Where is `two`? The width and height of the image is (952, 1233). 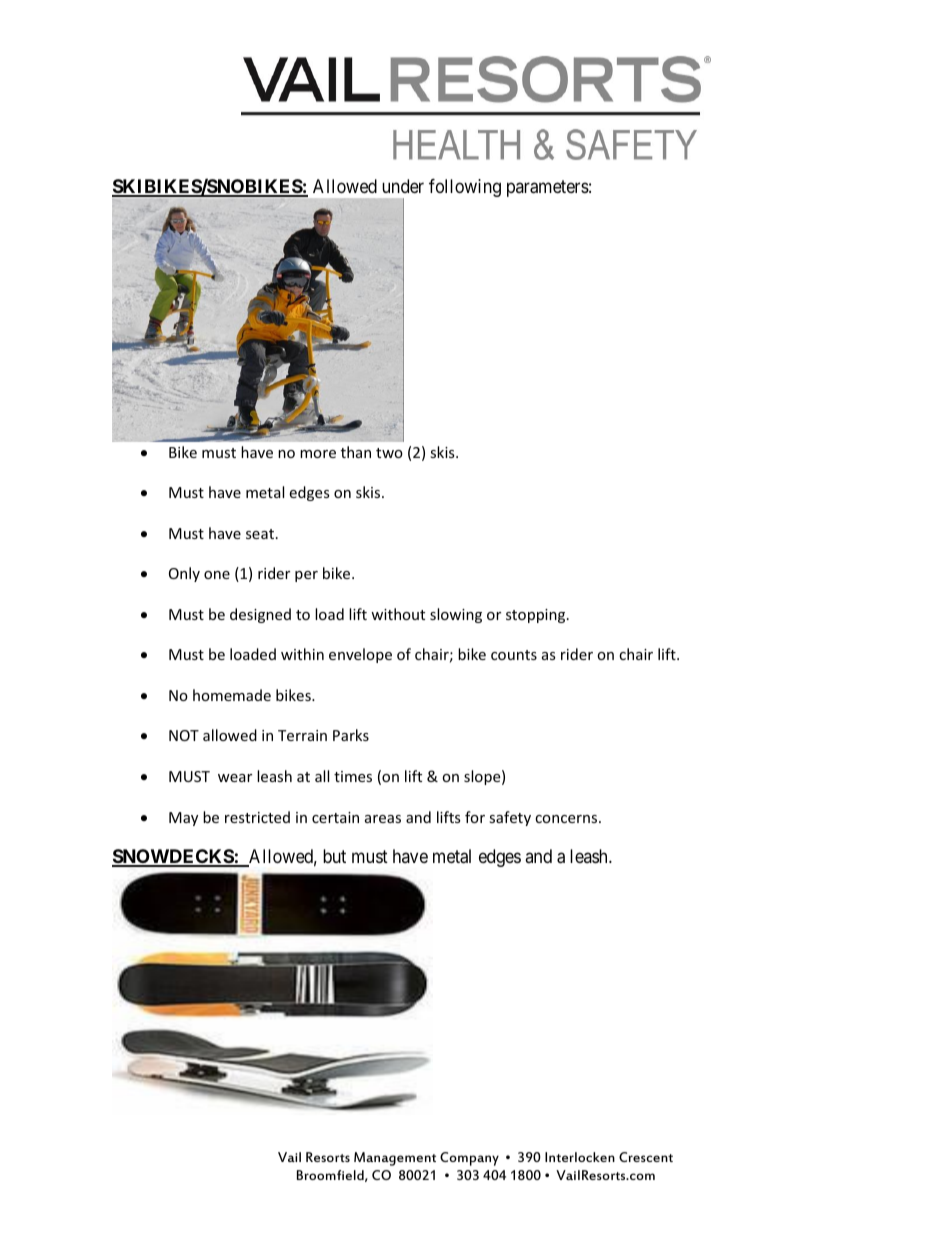 two is located at coordinates (389, 453).
